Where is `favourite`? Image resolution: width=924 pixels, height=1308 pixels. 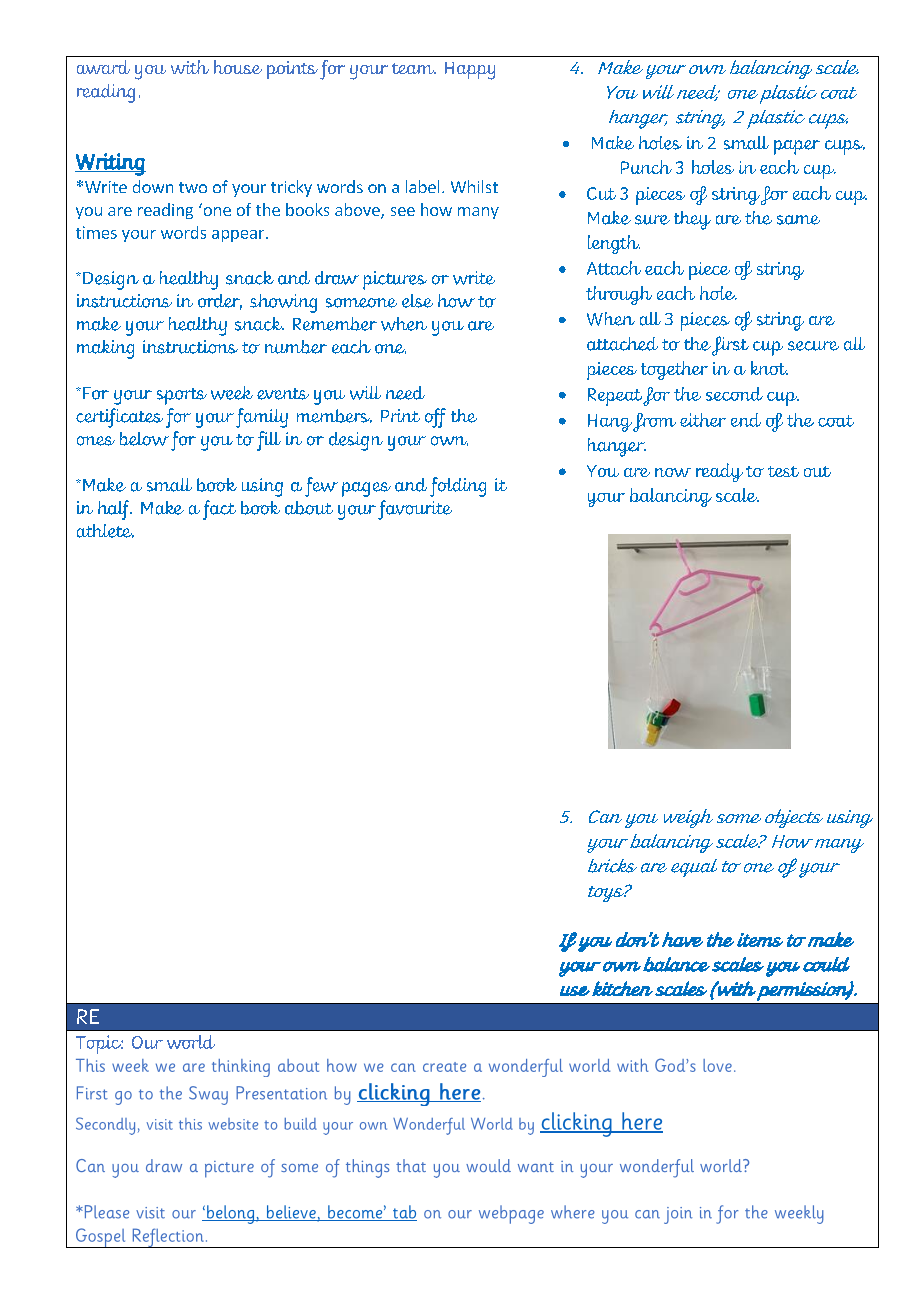 favourite is located at coordinates (415, 510).
